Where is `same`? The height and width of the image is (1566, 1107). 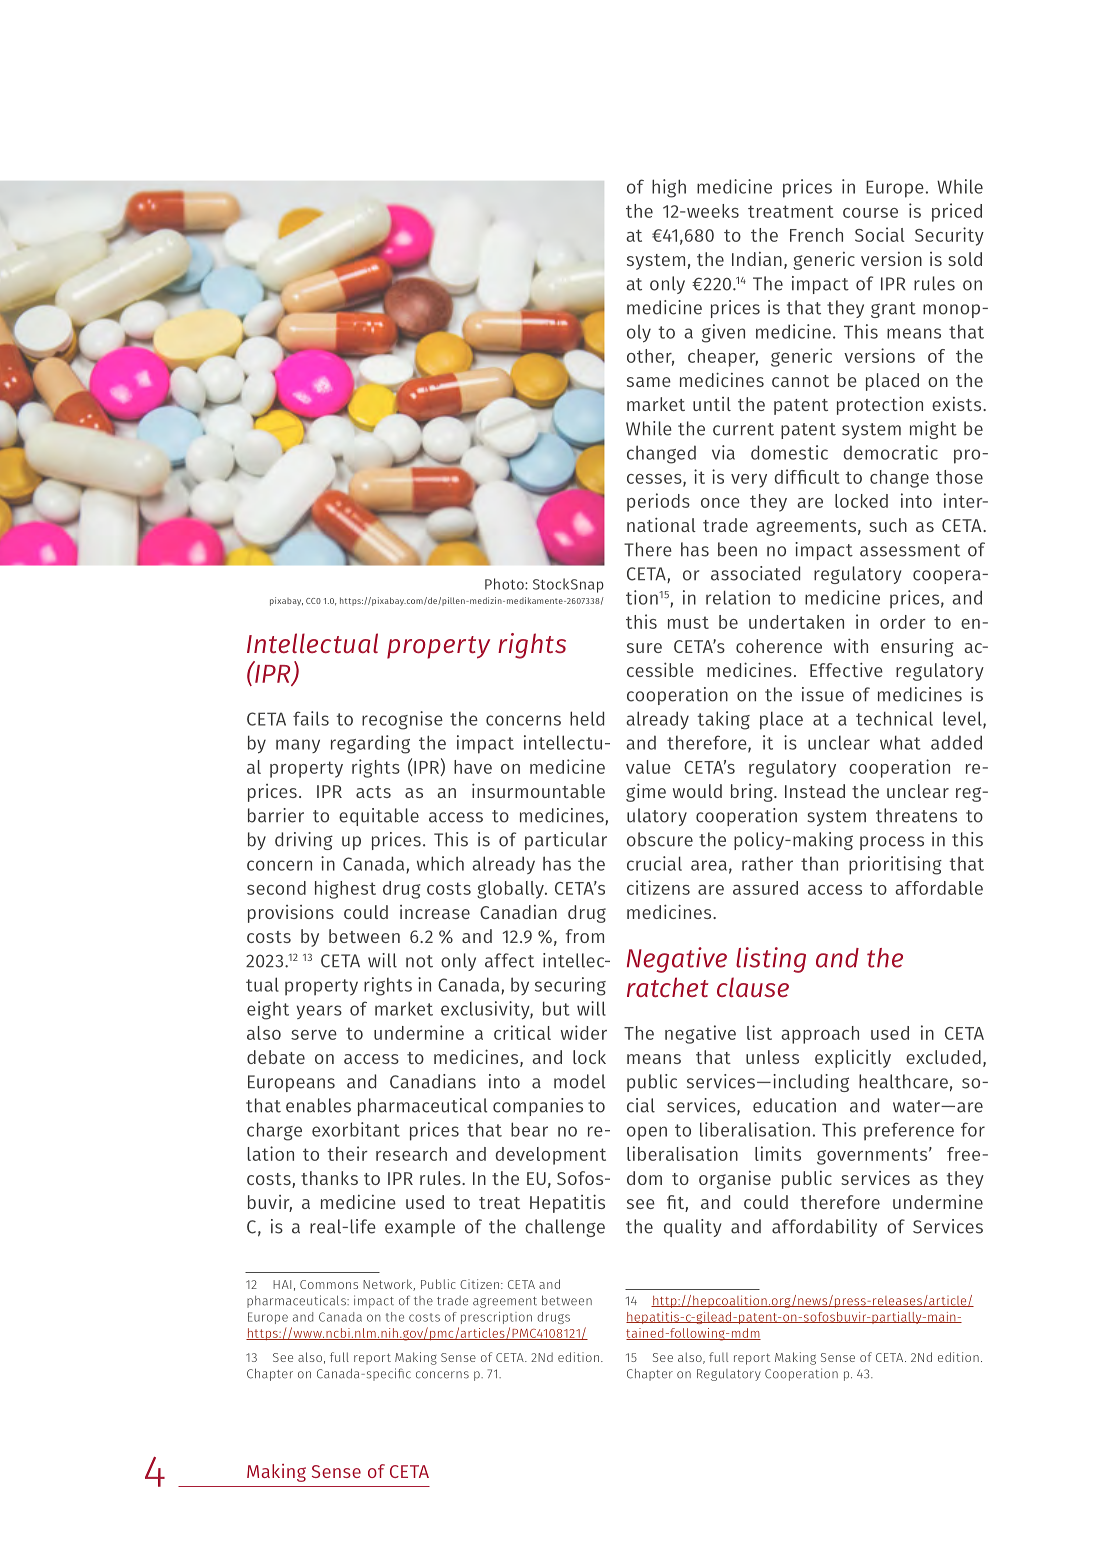
same is located at coordinates (649, 382).
